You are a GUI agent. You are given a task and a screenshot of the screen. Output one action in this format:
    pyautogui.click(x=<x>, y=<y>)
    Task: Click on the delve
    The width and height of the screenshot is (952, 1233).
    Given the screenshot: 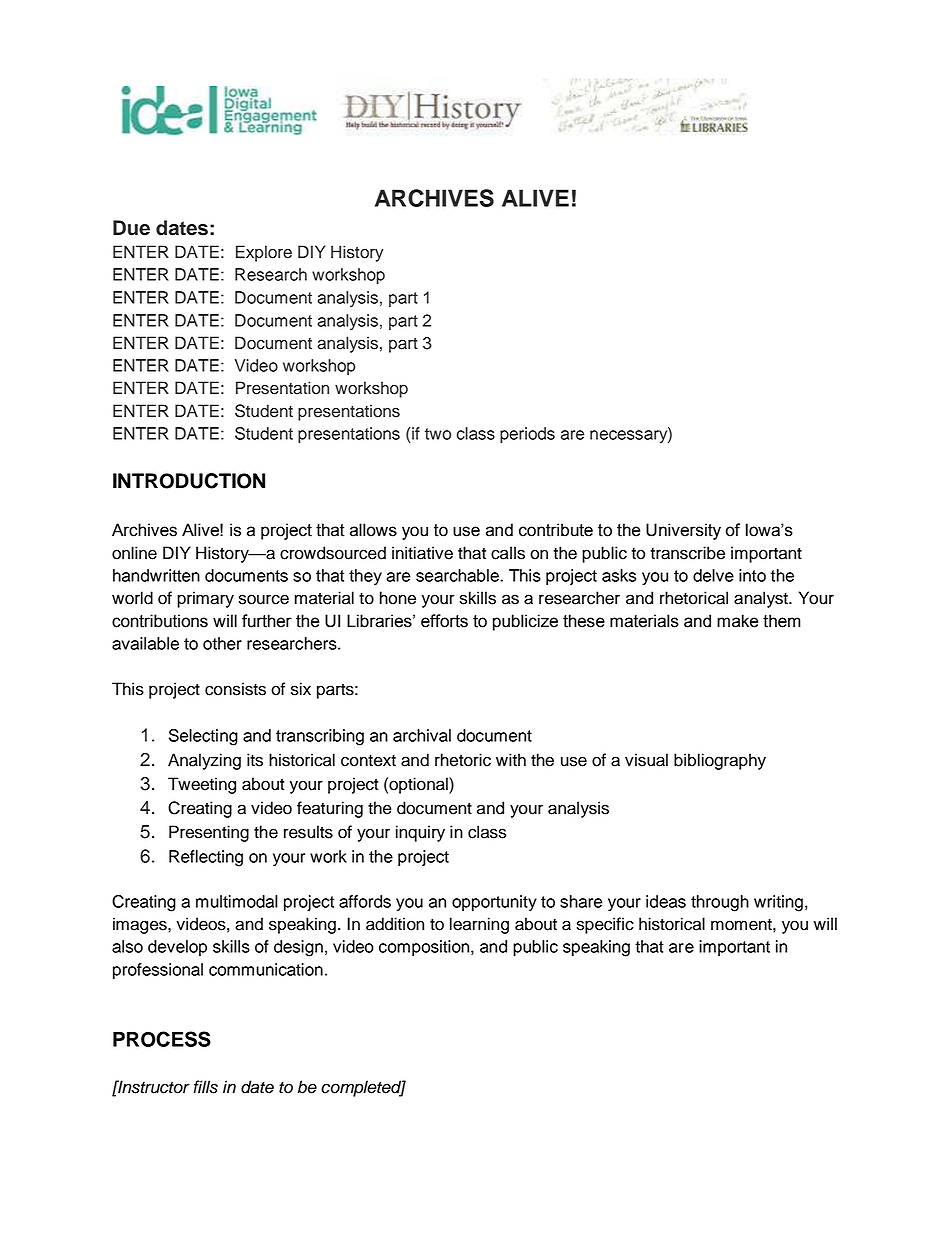 What is the action you would take?
    pyautogui.click(x=713, y=575)
